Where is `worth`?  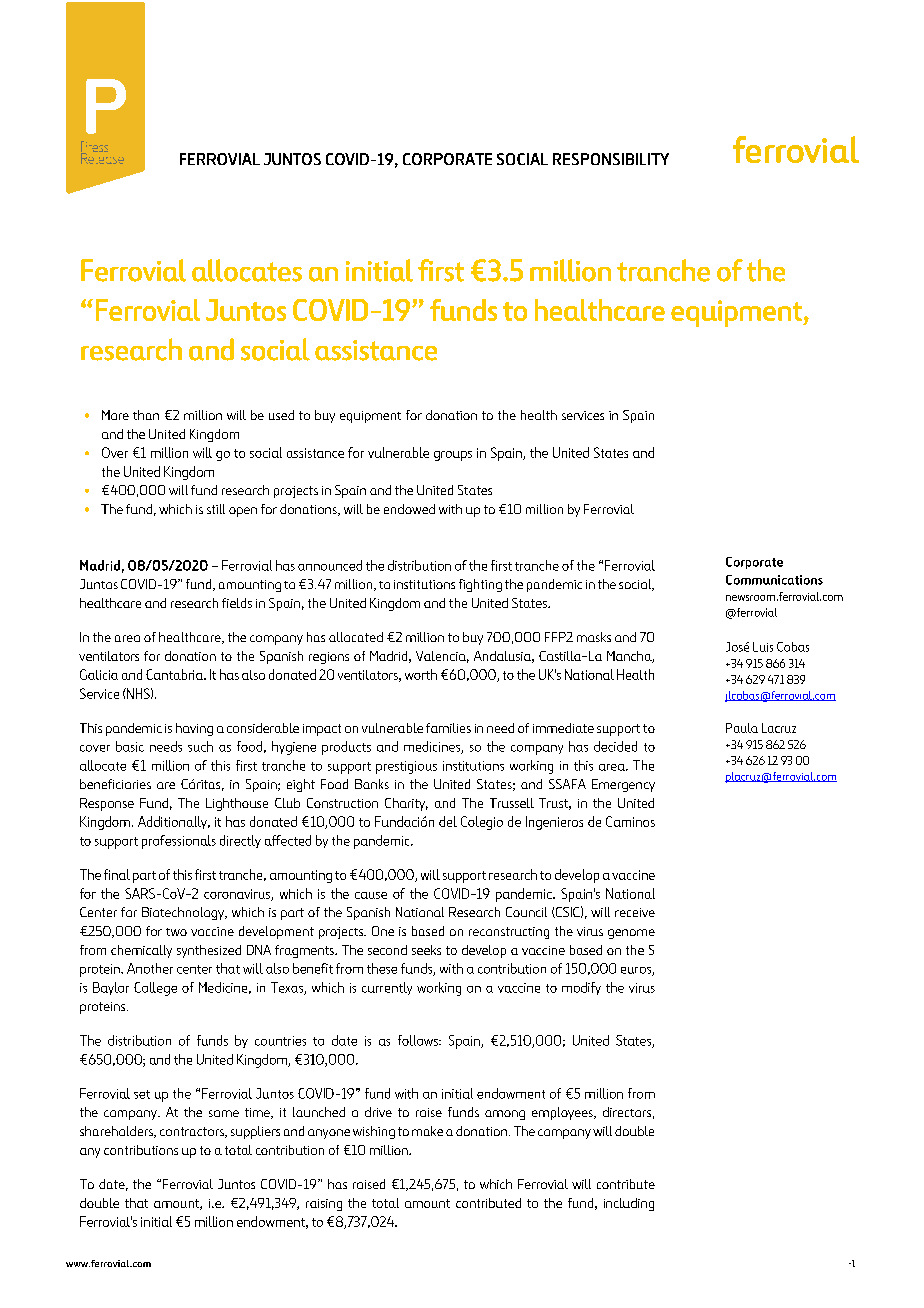 worth is located at coordinates (421, 674).
